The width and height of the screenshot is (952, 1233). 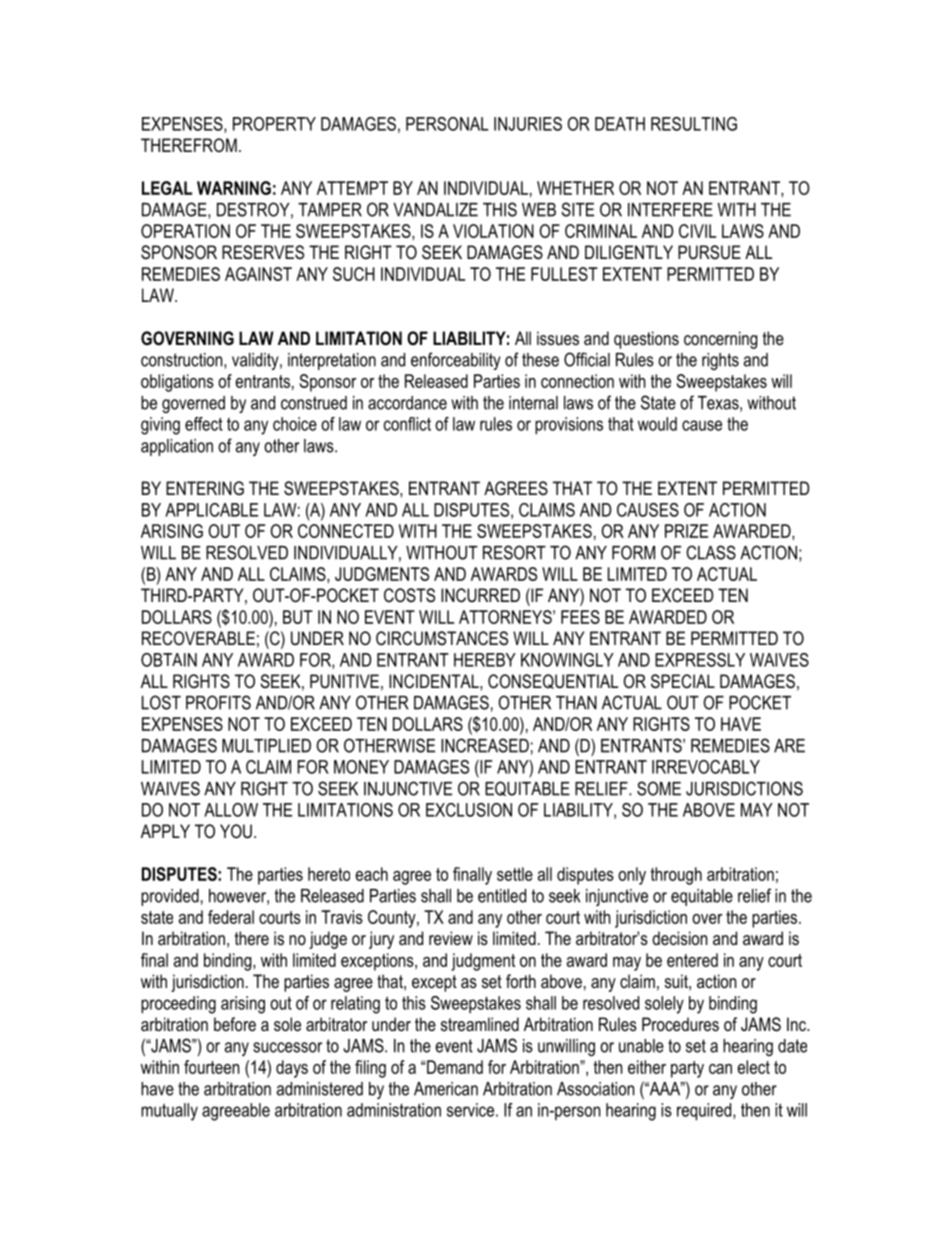 I want to click on concerning, so click(x=721, y=340).
